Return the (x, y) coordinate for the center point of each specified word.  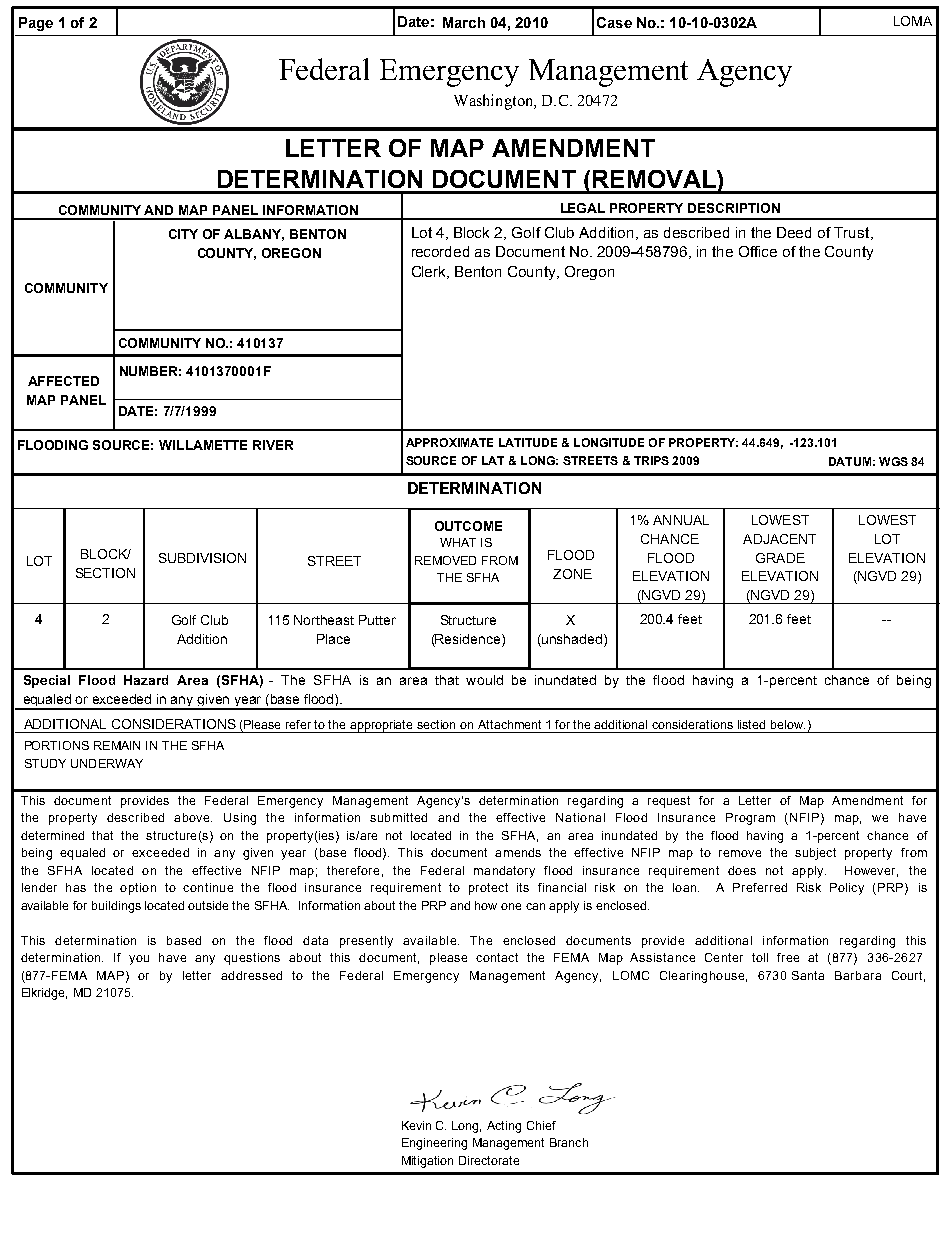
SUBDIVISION (202, 558)
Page (36, 24)
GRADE (780, 558)
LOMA (913, 21)
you (139, 960)
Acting (504, 1127)
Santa (808, 975)
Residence (468, 639)
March (464, 22)
